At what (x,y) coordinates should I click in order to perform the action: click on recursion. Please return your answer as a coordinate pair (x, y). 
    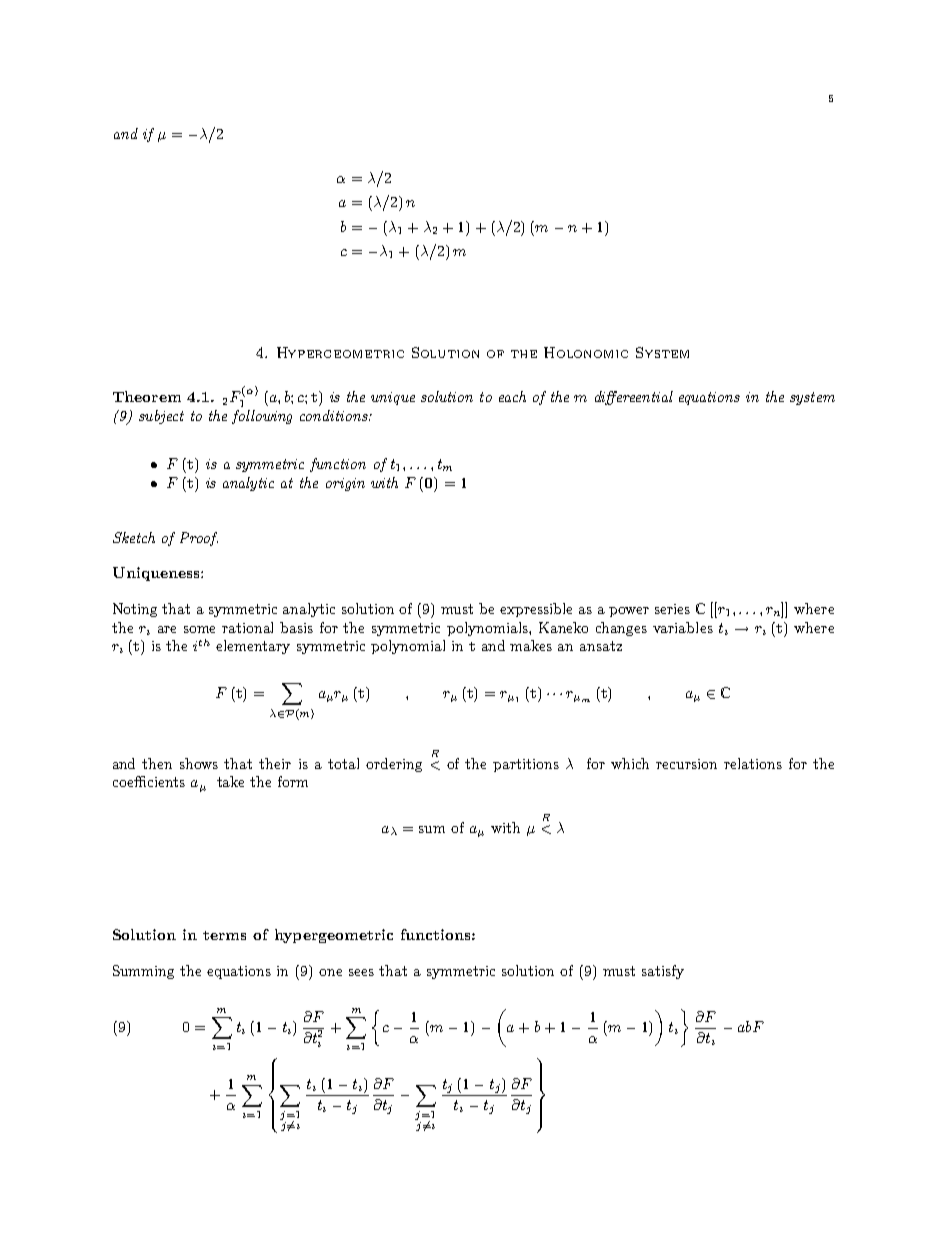
    Looking at the image, I should click on (686, 764).
